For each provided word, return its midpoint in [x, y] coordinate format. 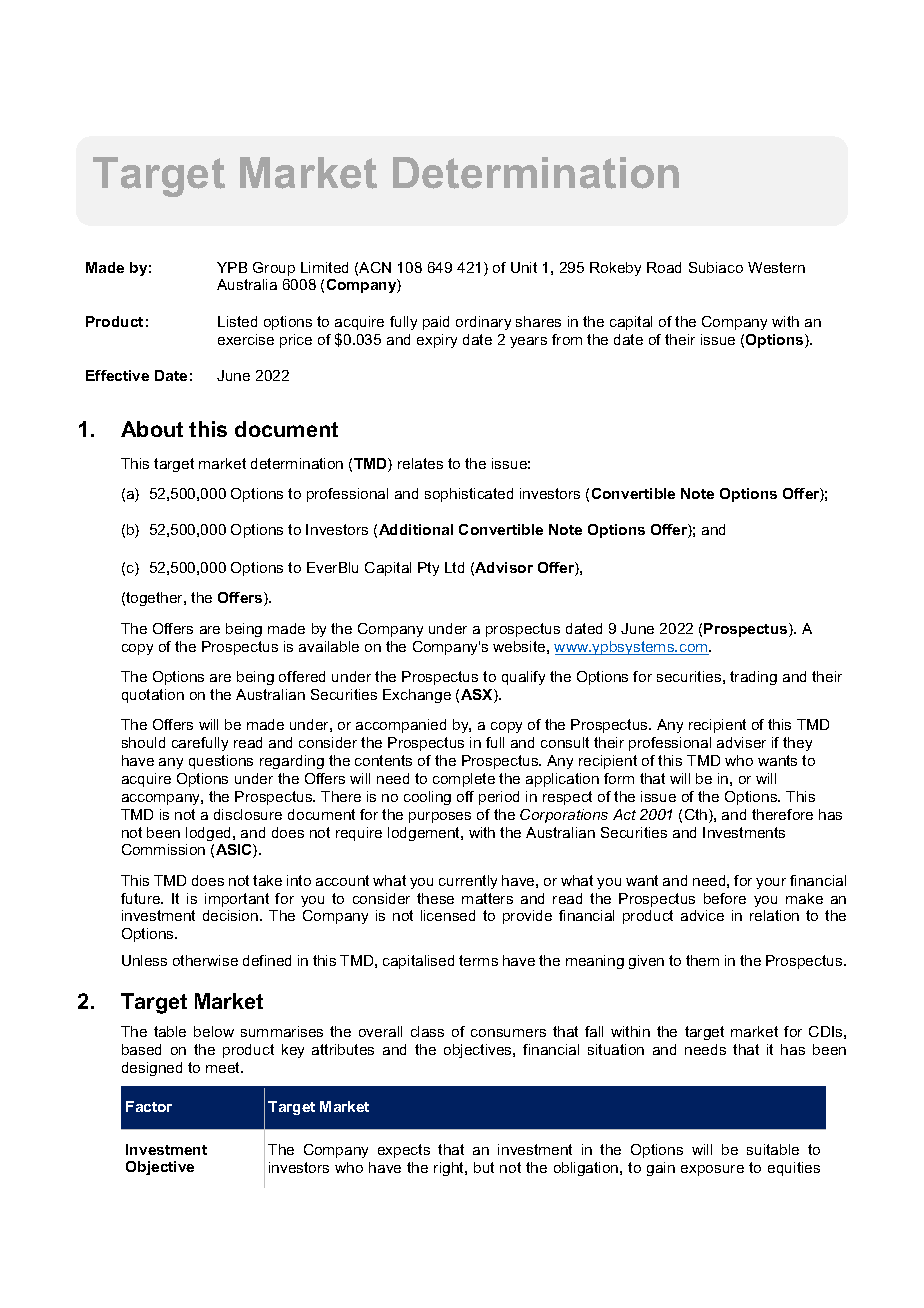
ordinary [483, 323]
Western [776, 267]
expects [404, 1151]
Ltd [454, 567]
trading [753, 678]
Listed [237, 321]
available [329, 646]
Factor [149, 1106]
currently [468, 882]
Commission [163, 849]
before [725, 898]
